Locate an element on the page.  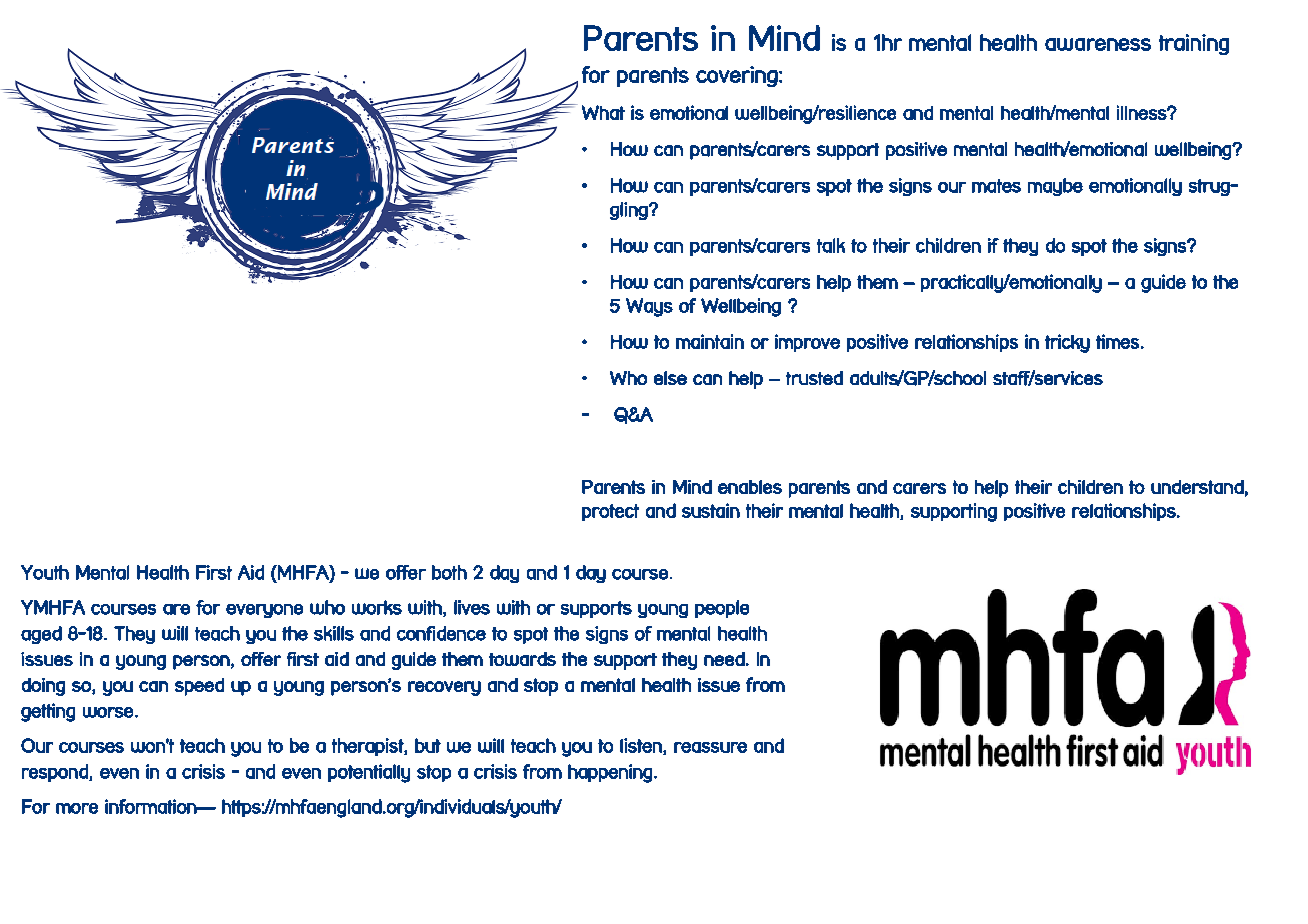
What is located at coordinates (603, 112).
